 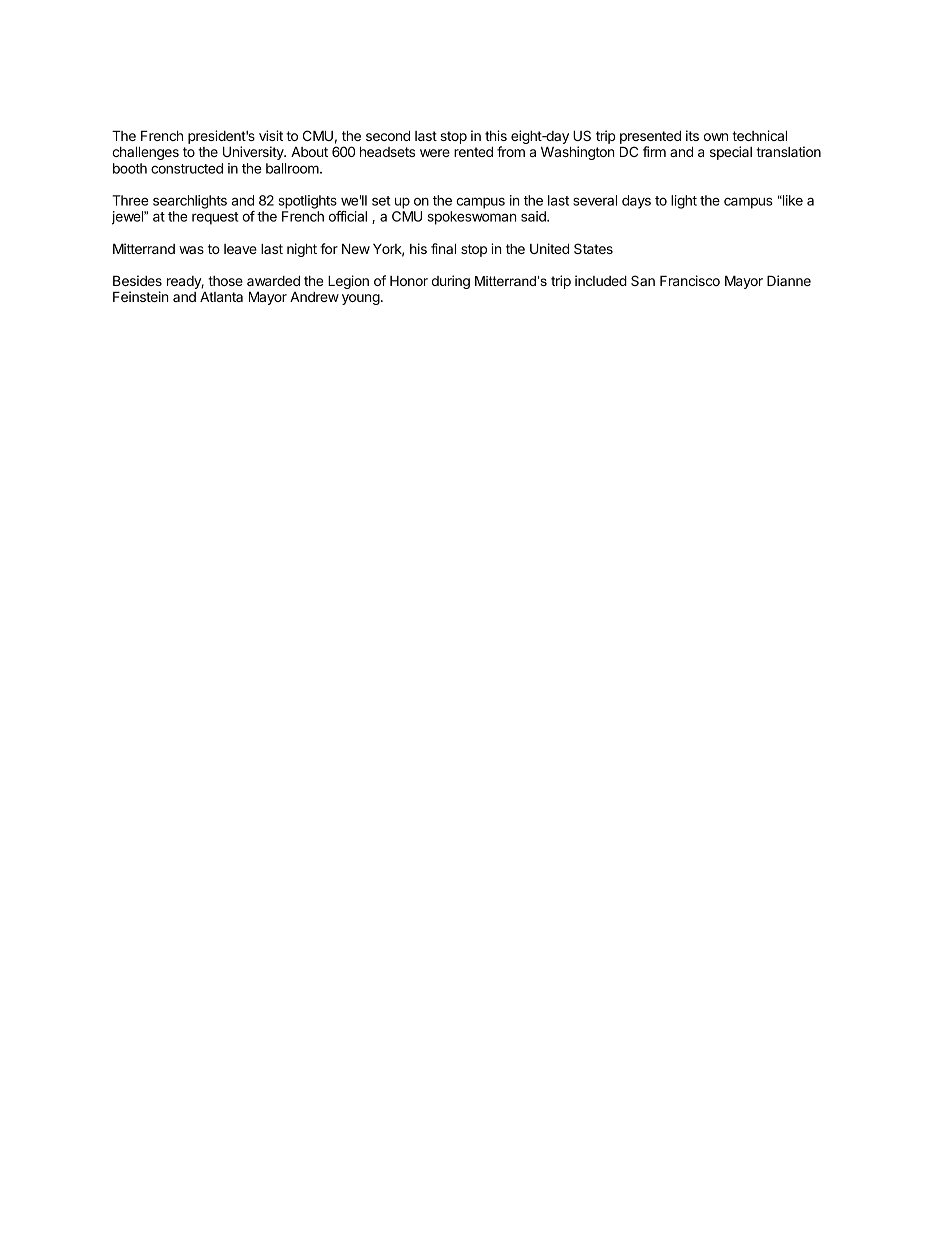 I want to click on request, so click(x=215, y=218).
